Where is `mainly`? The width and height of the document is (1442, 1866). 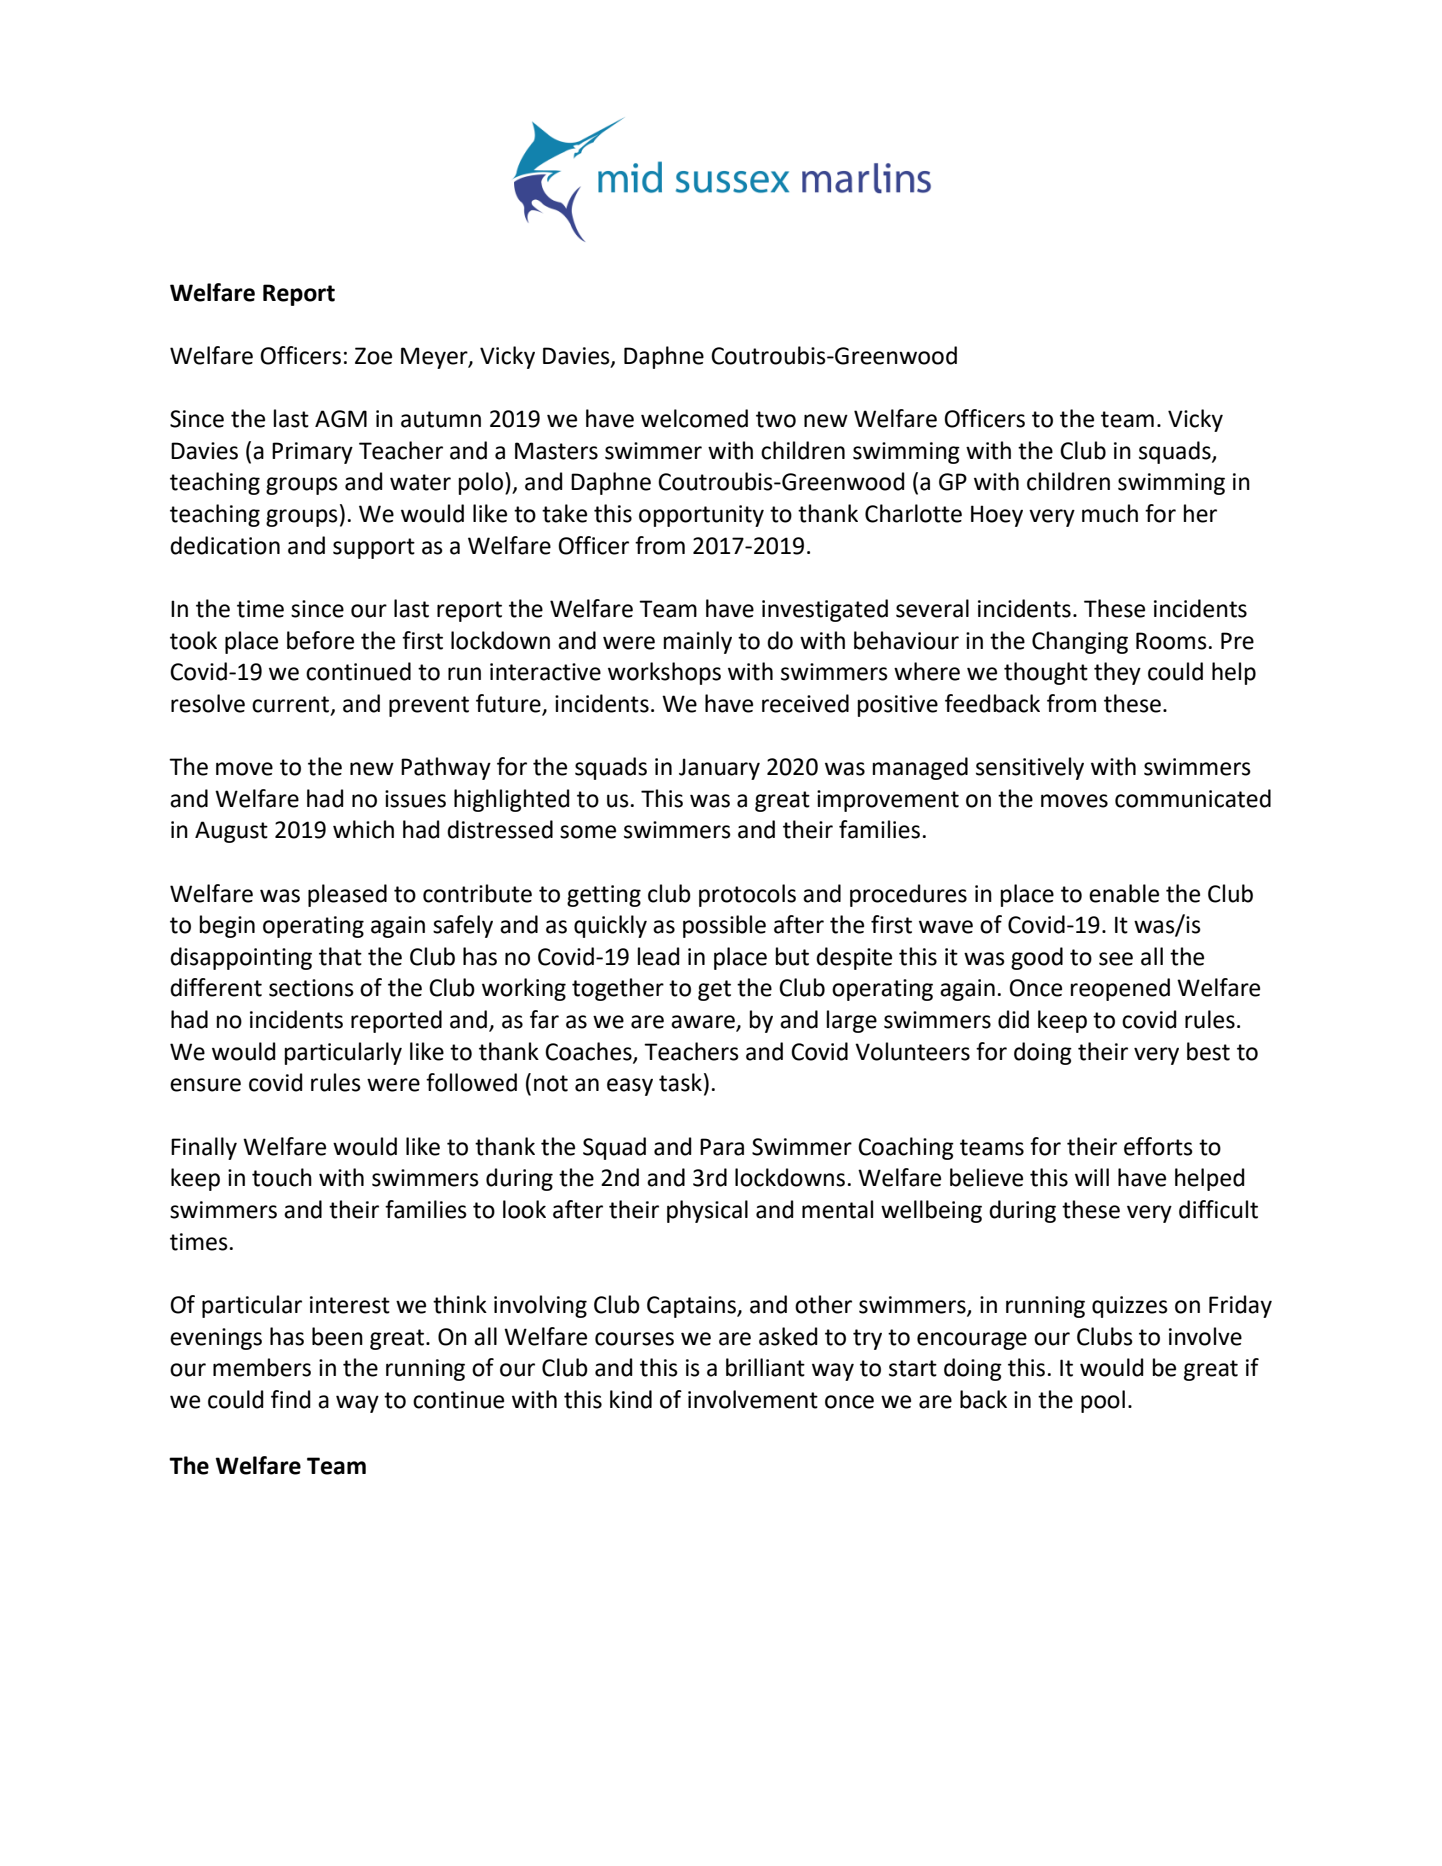
mainly is located at coordinates (698, 642).
